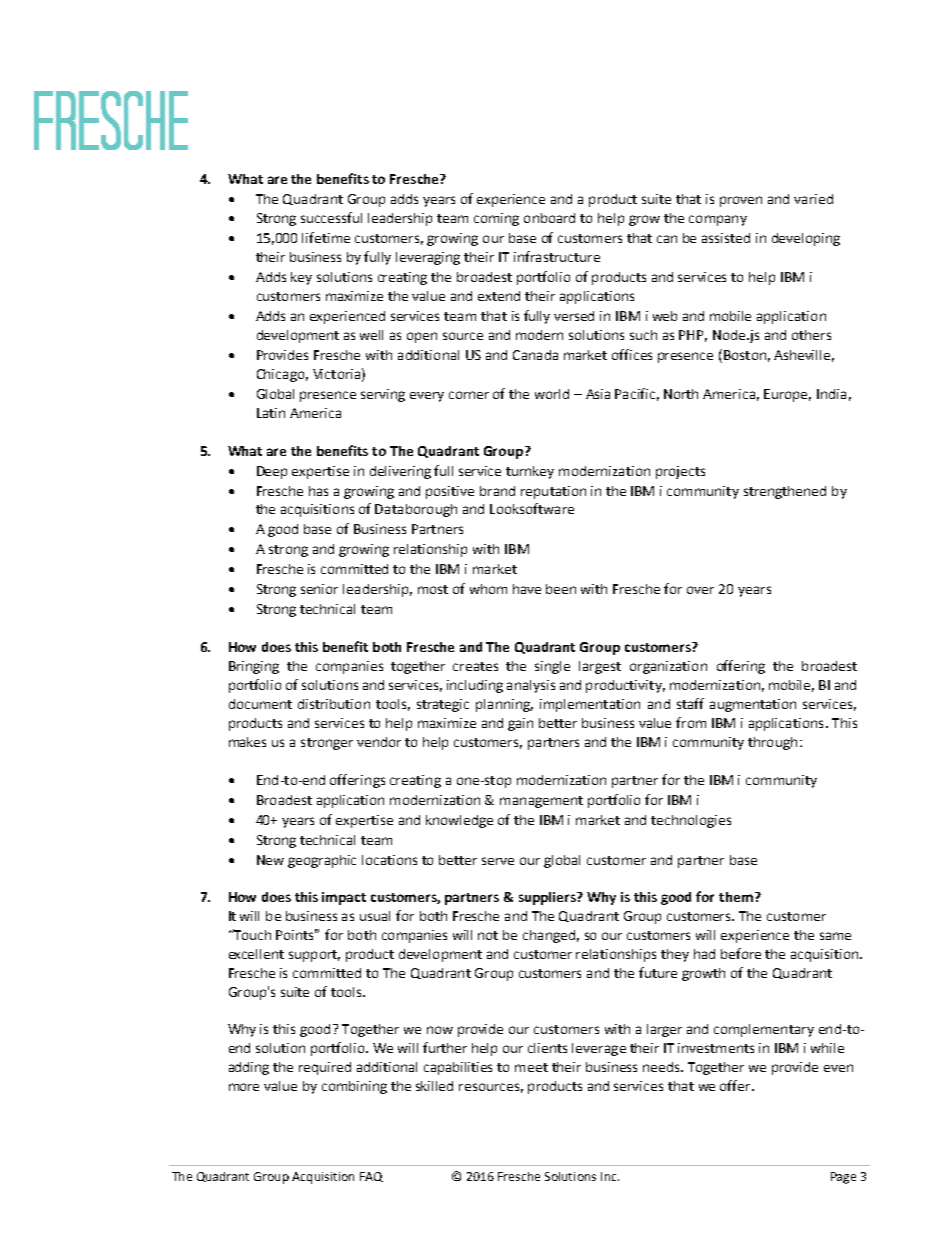 This screenshot has height=1233, width=952. I want to click on them, so click(736, 897).
